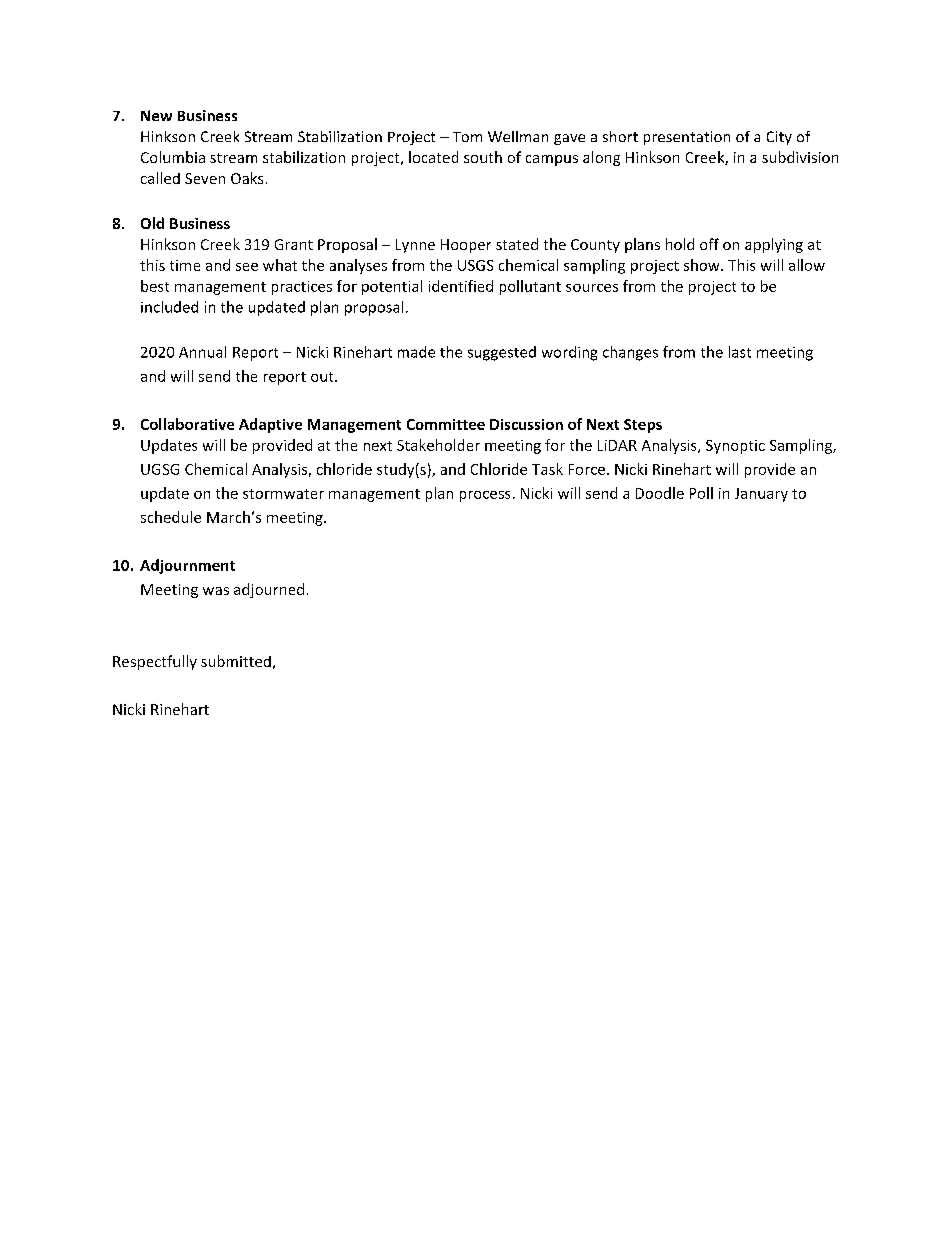 This document has height=1233, width=952. I want to click on Committee, so click(446, 424).
